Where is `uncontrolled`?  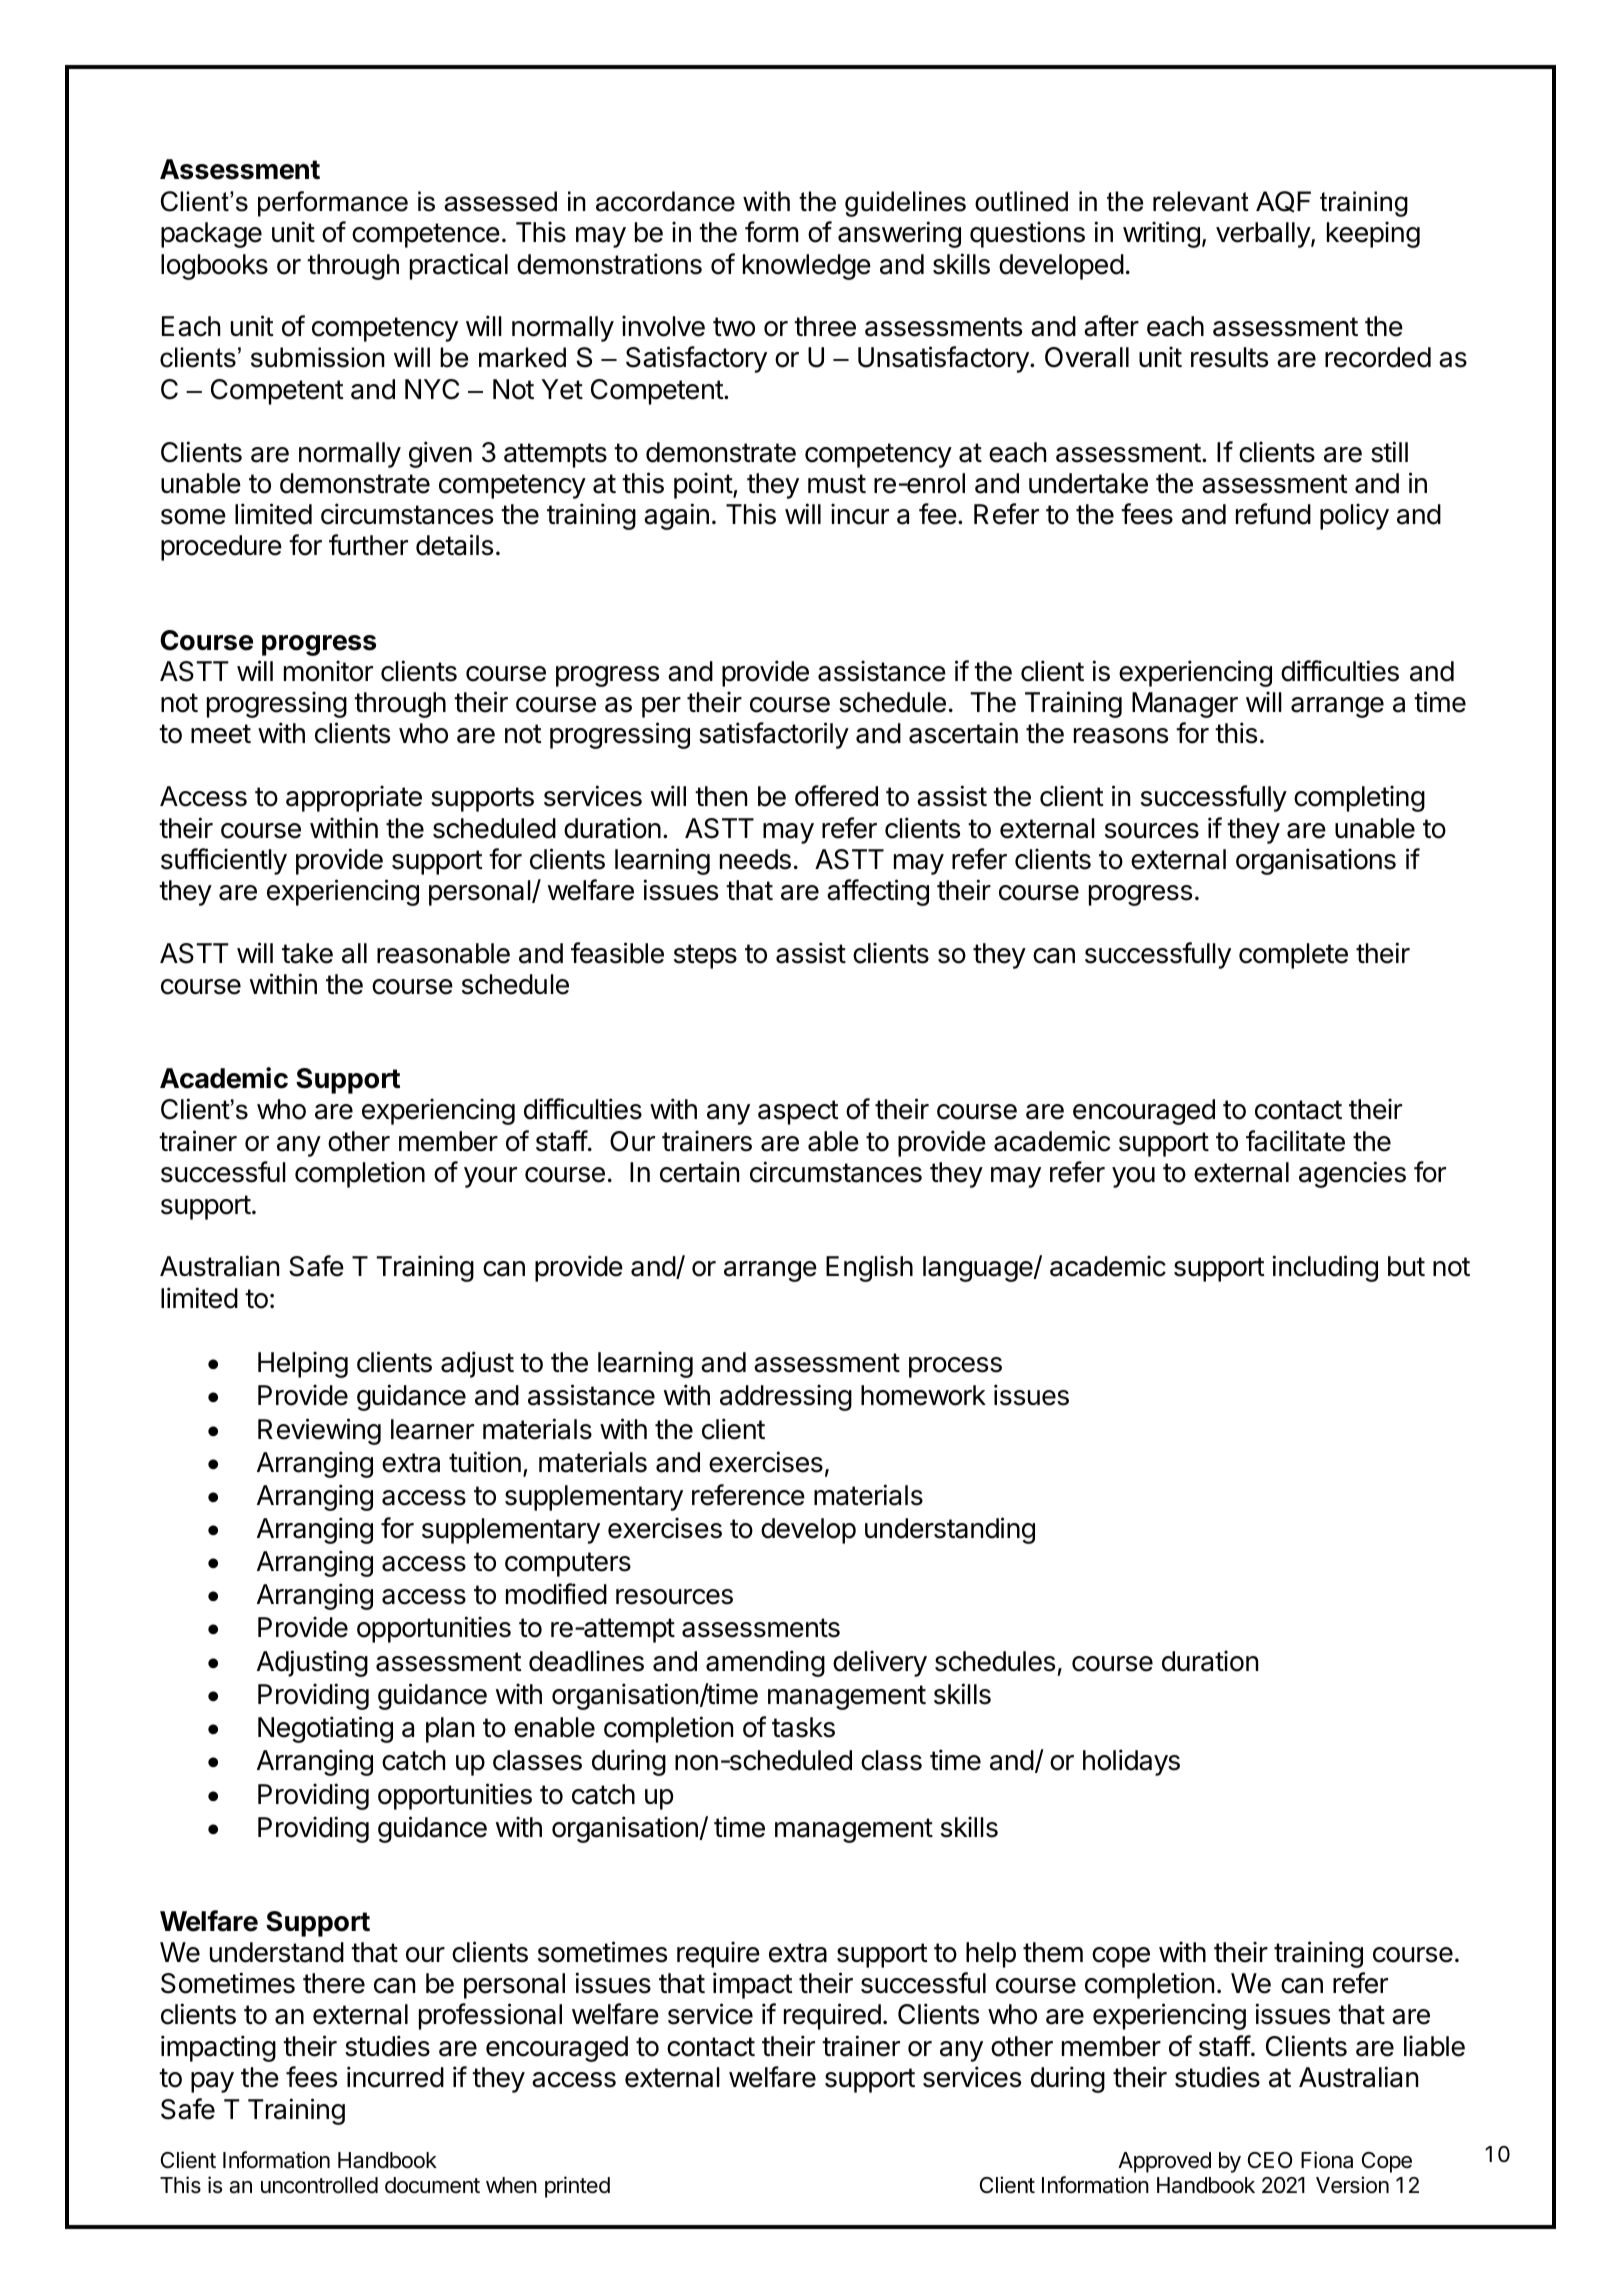 uncontrolled is located at coordinates (319, 2185).
